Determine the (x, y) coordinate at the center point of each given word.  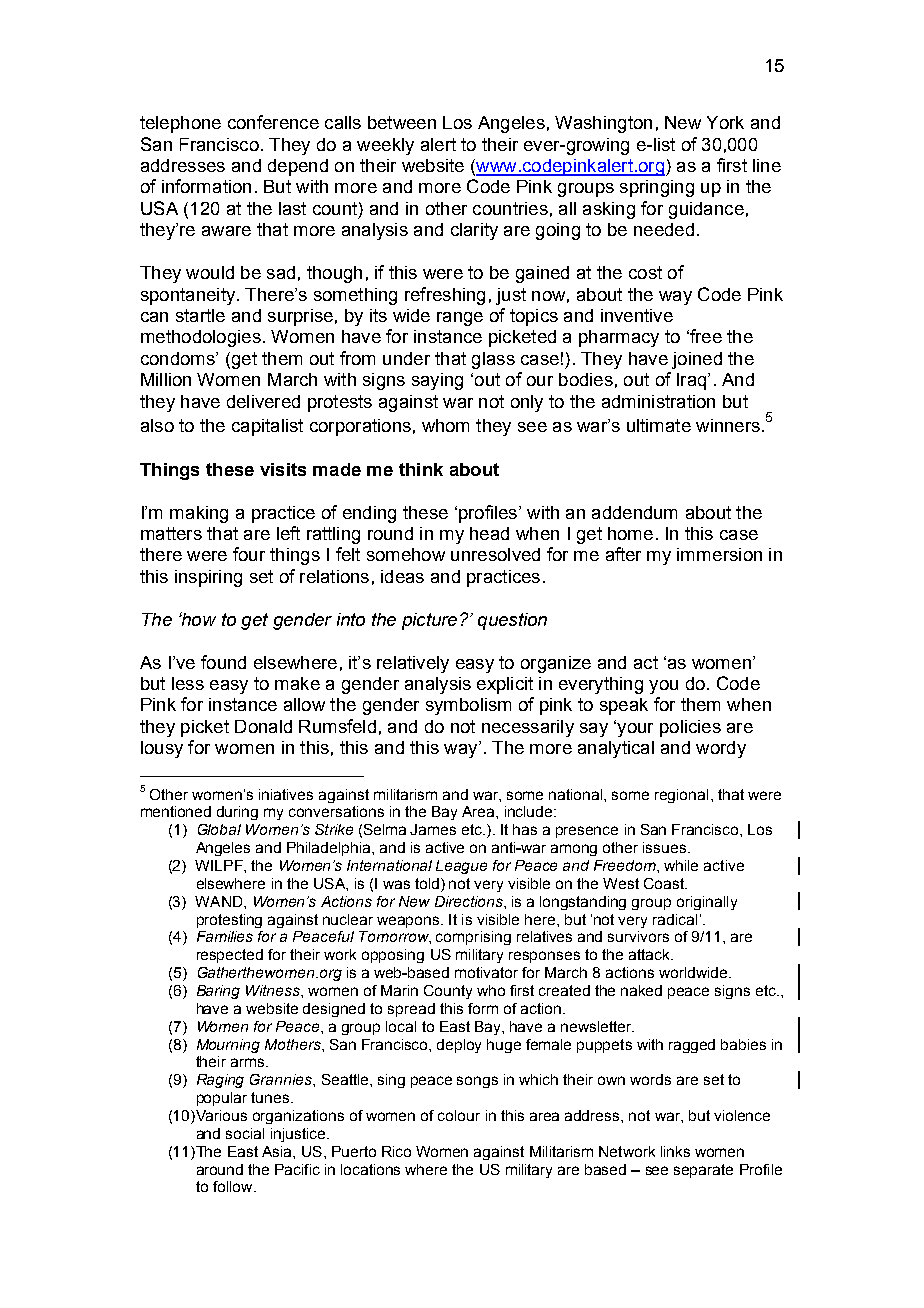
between (402, 122)
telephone (180, 124)
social (245, 1133)
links (675, 1151)
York (725, 122)
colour (459, 1115)
